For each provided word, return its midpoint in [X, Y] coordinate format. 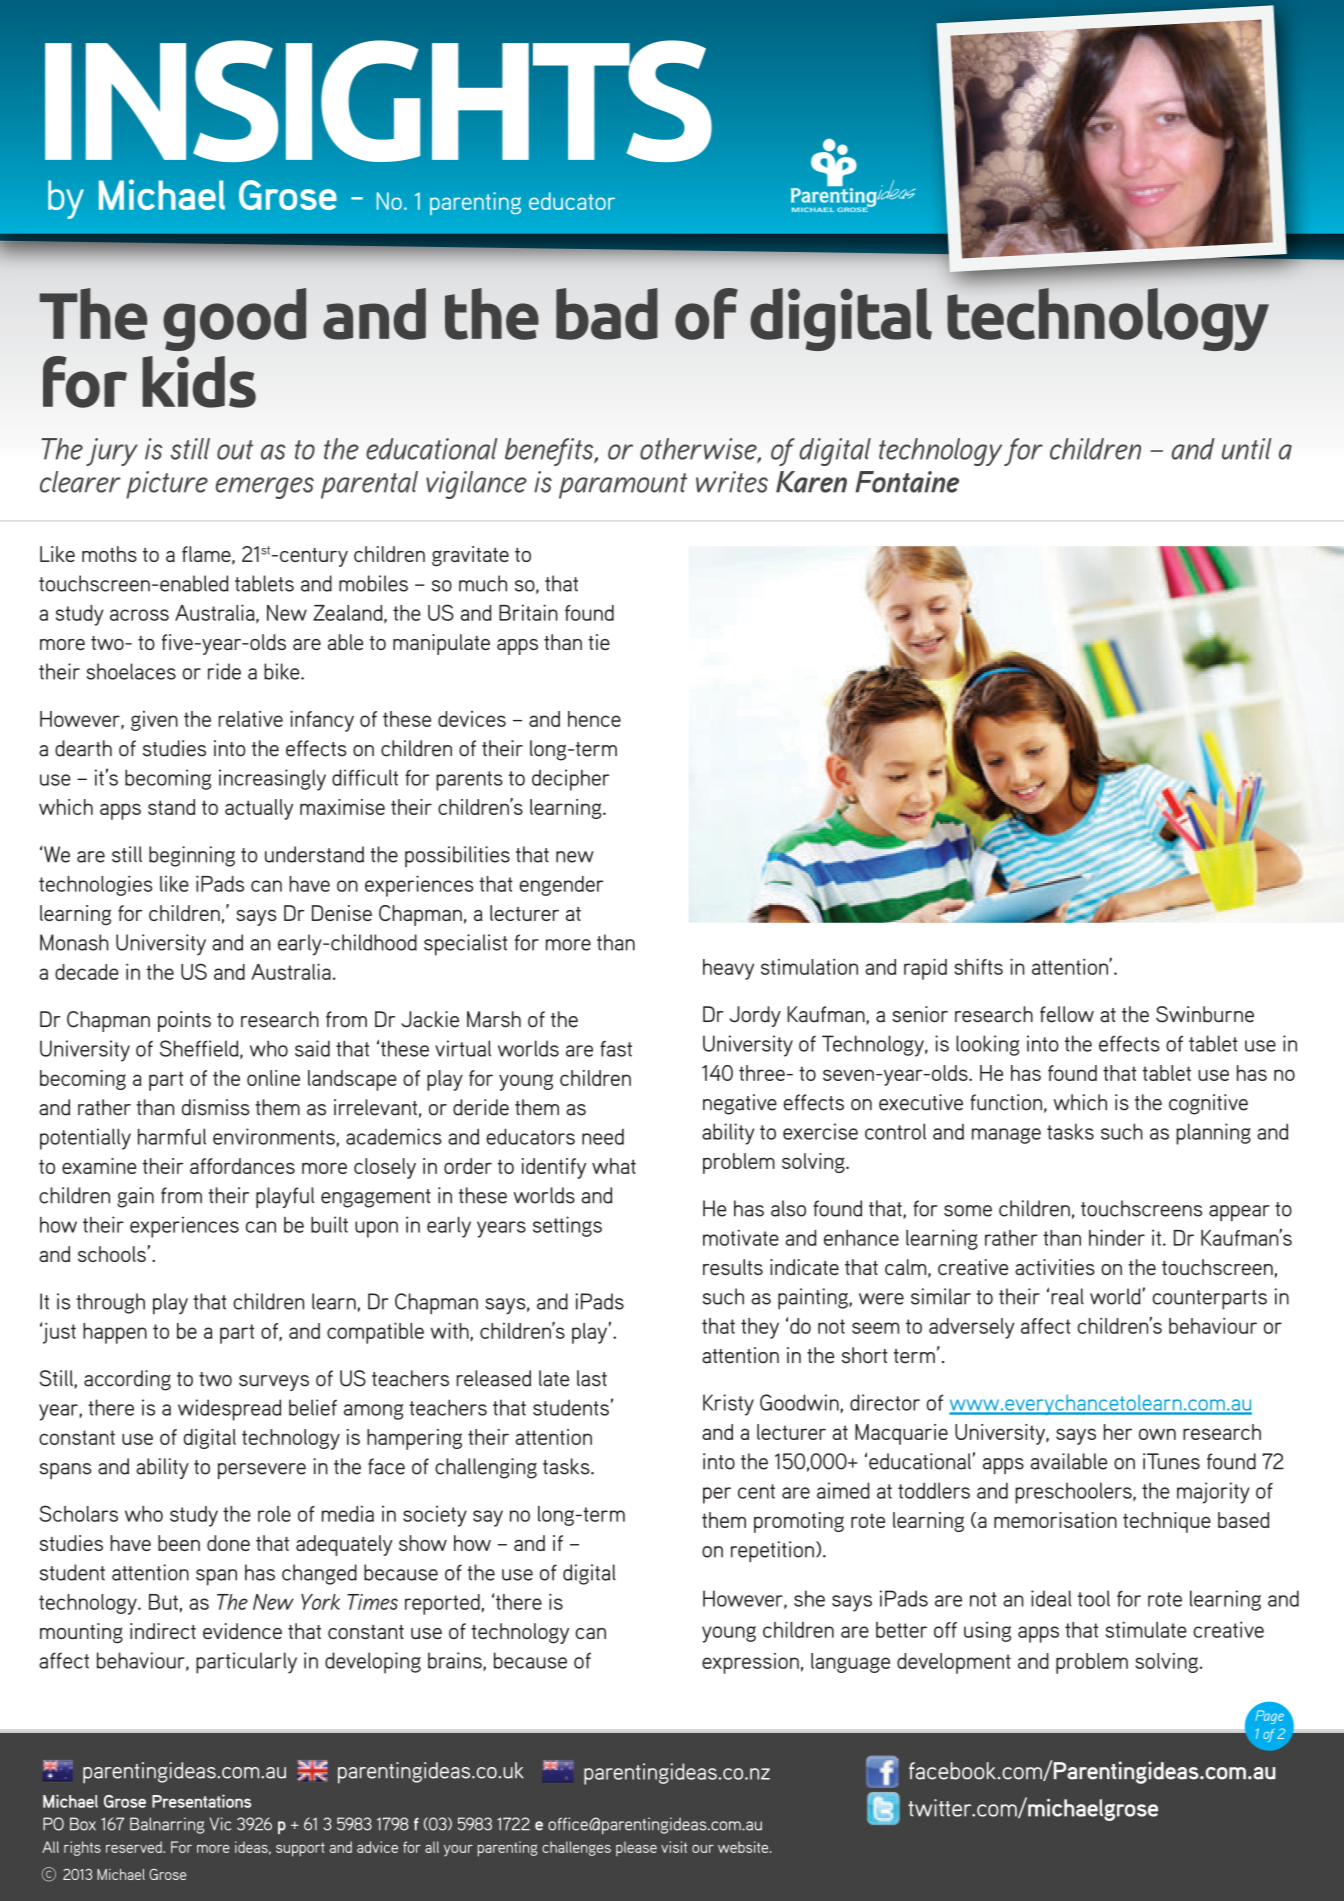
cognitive [1208, 1104]
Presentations [201, 1801]
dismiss [215, 1107]
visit [674, 1847]
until [1247, 449]
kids [199, 382]
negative [740, 1104]
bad [607, 314]
